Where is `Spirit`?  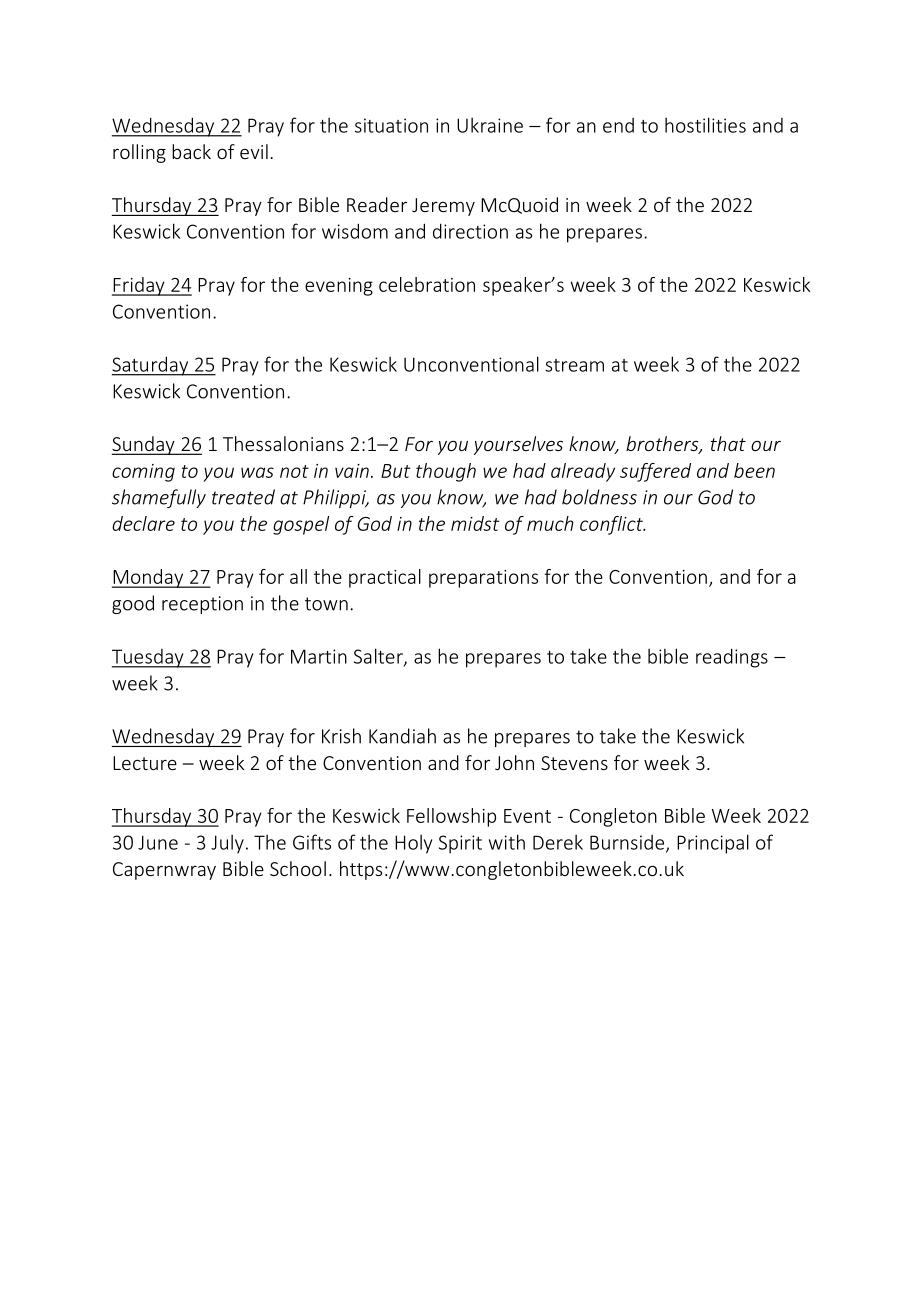
Spirit is located at coordinates (460, 844).
